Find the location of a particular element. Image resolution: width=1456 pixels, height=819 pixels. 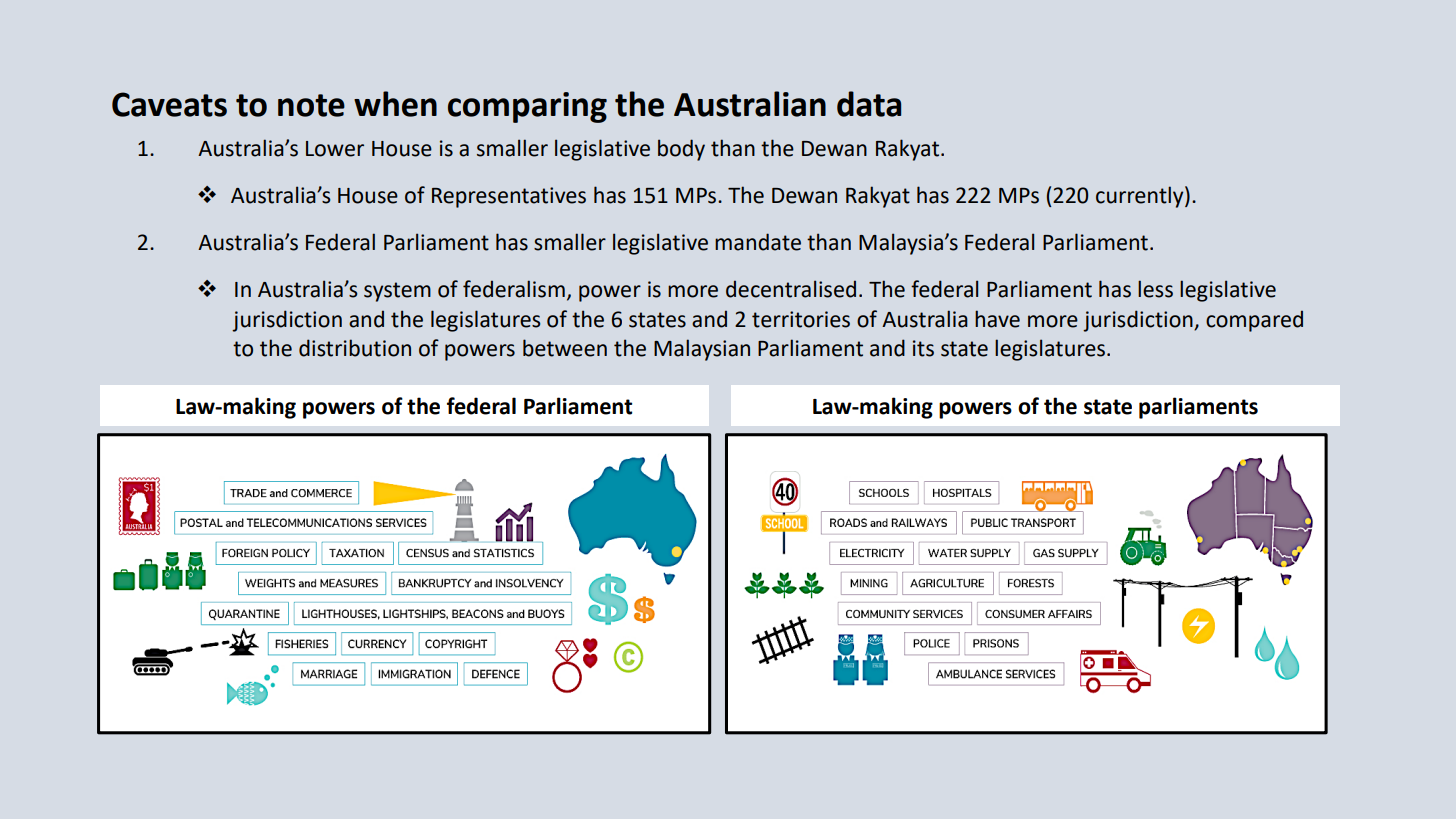

have is located at coordinates (997, 319).
